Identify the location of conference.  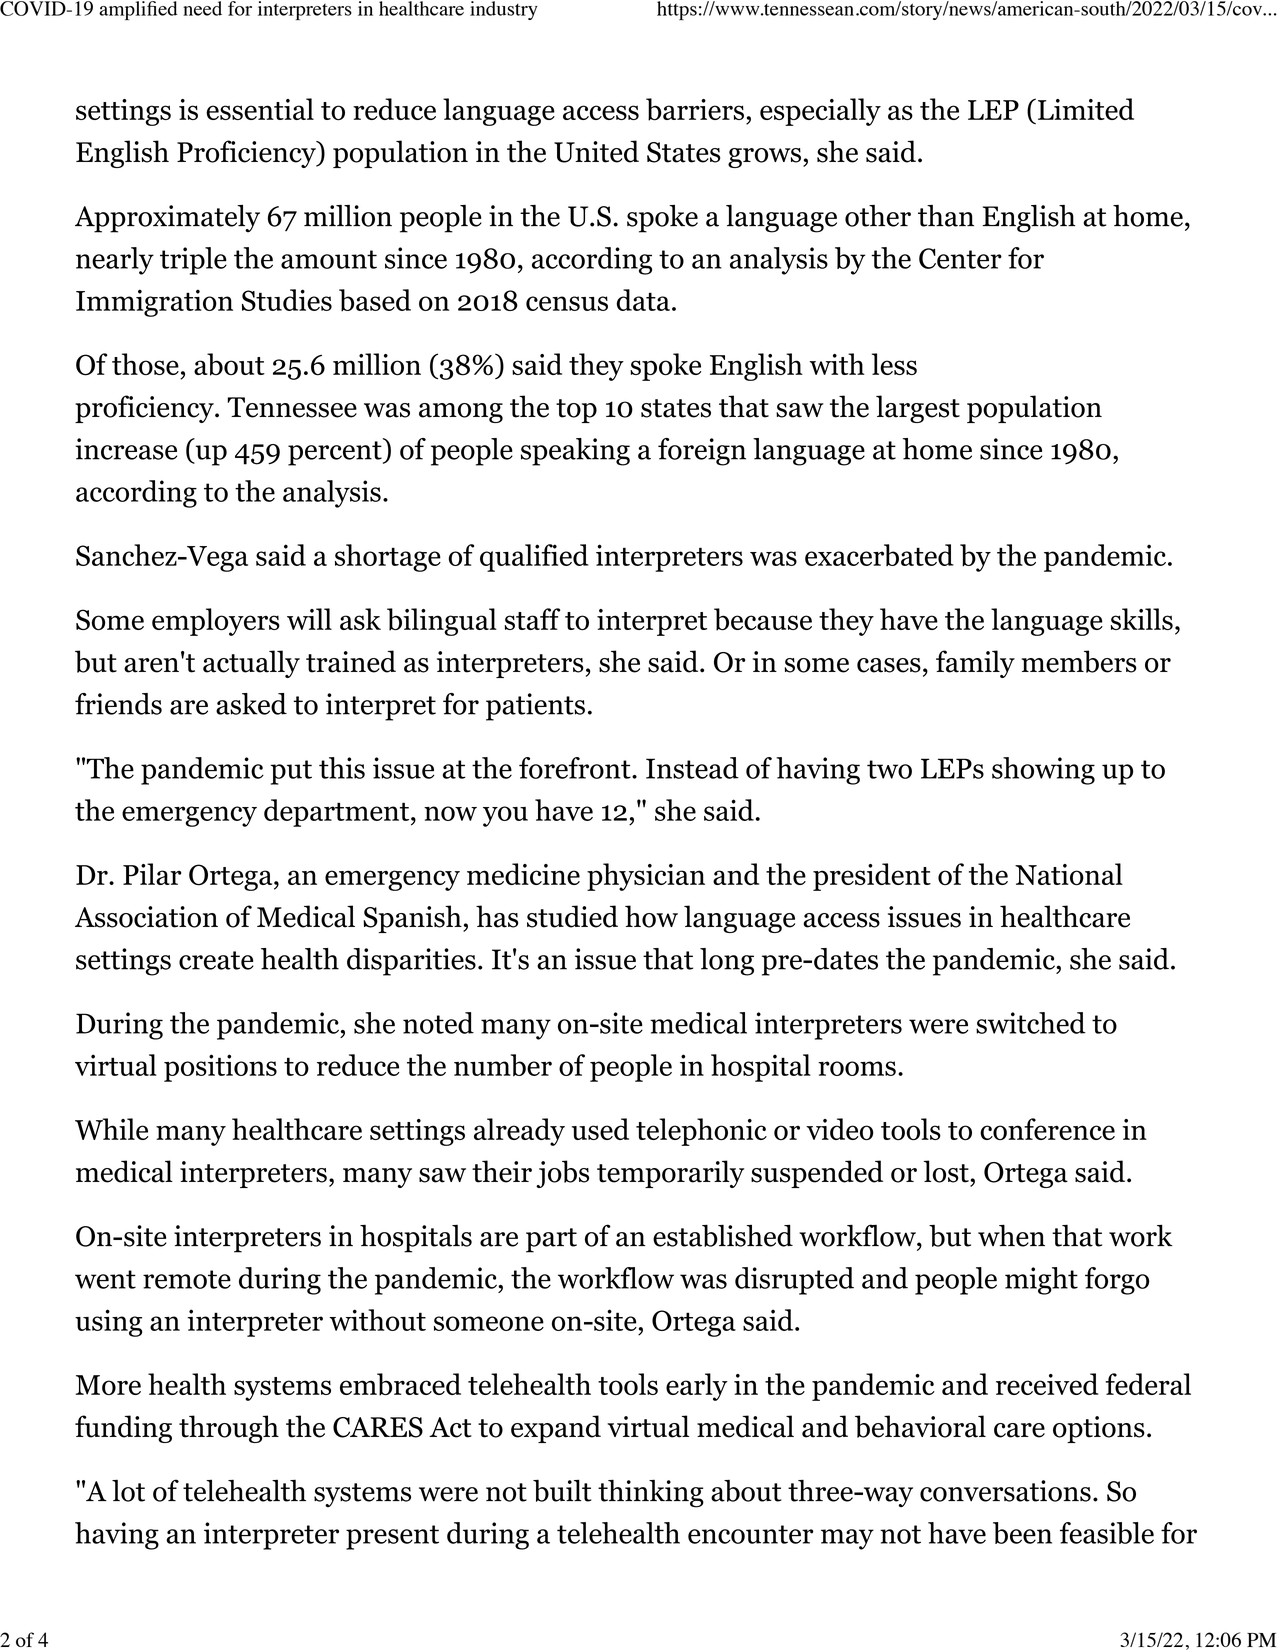
(1047, 1129).
